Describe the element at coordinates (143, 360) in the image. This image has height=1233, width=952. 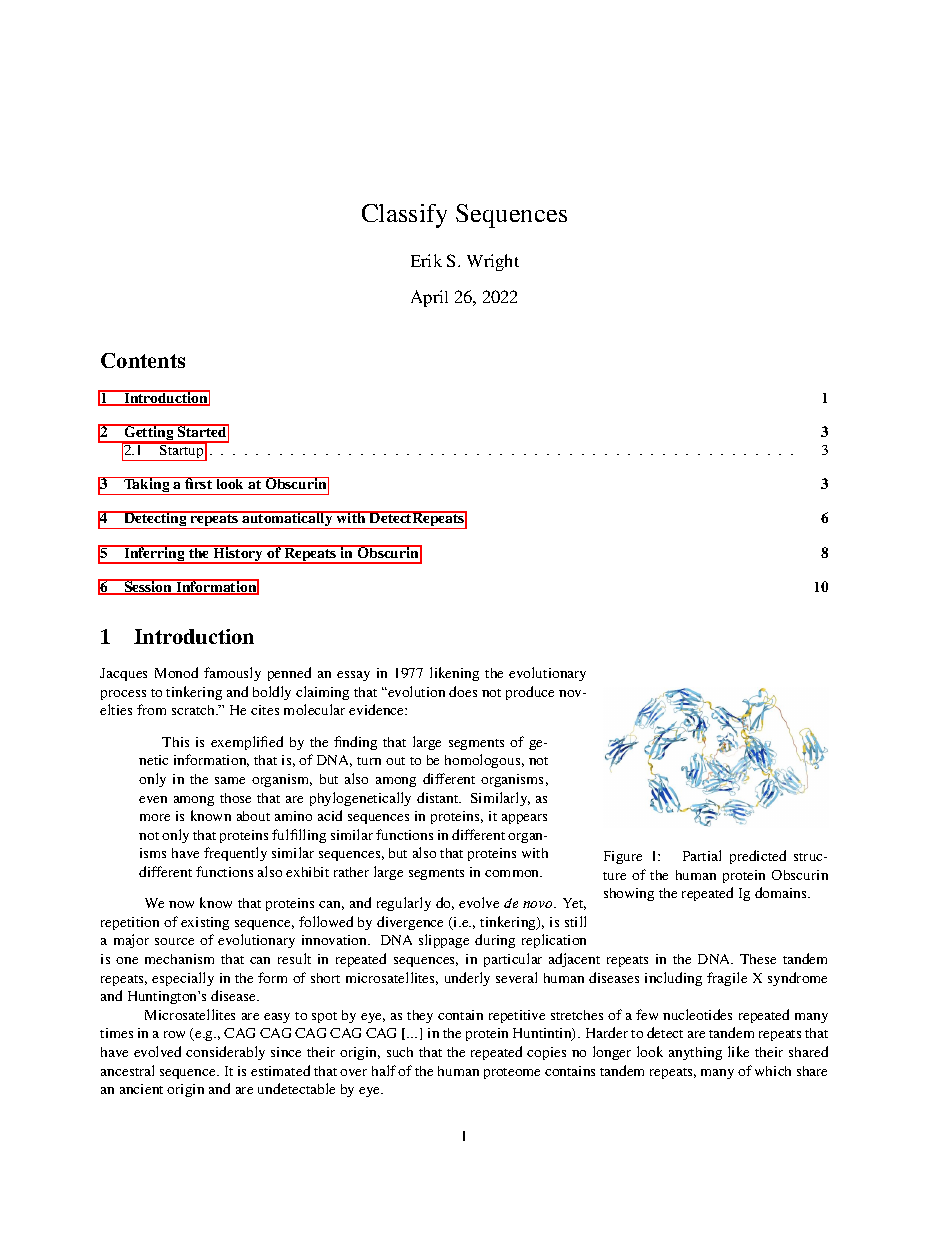
I see `Contents` at that location.
